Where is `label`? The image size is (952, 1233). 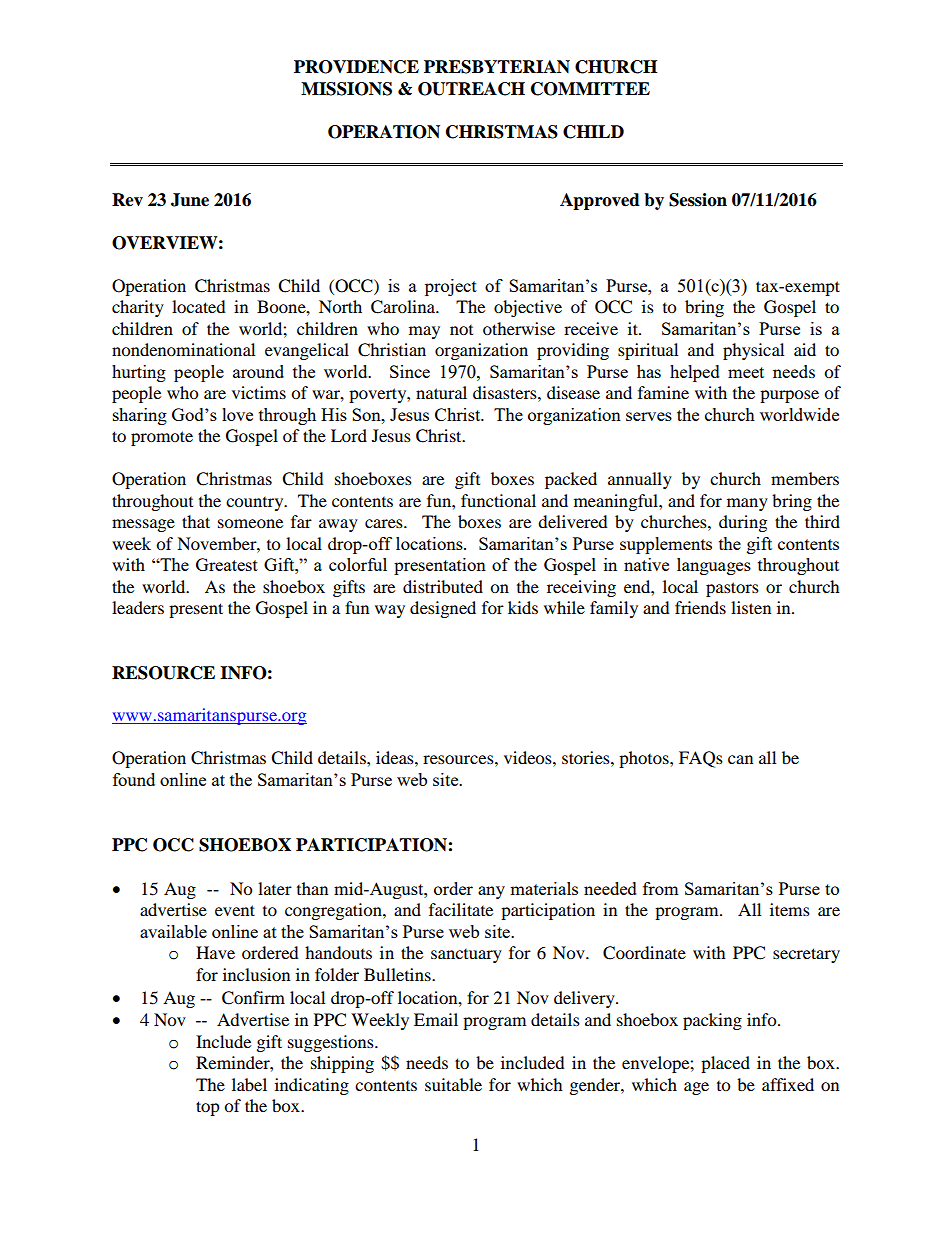
label is located at coordinates (249, 1084).
